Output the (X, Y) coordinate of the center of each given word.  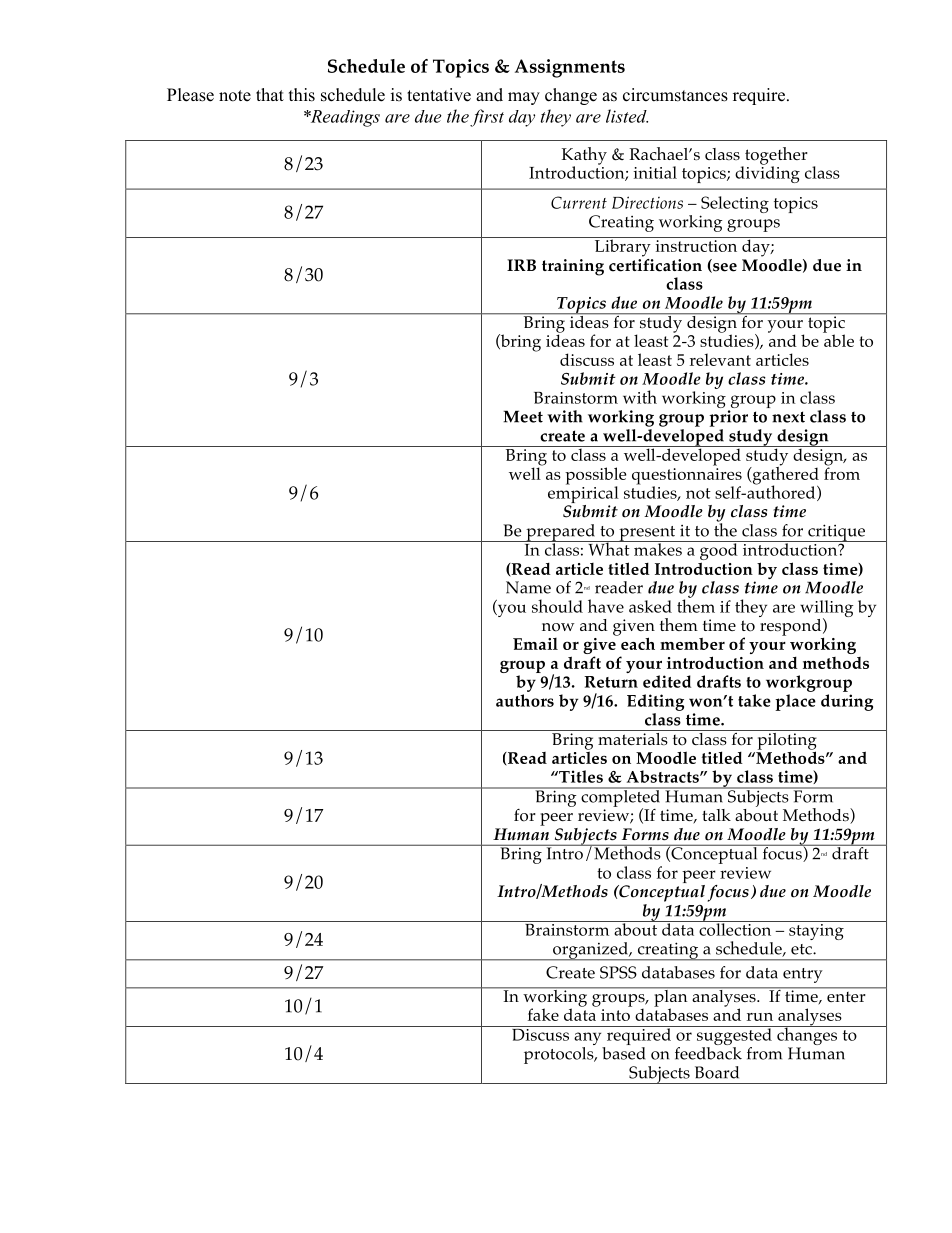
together (775, 157)
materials (633, 737)
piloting (787, 741)
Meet (523, 416)
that (270, 94)
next (788, 417)
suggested (734, 1037)
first (487, 118)
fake (543, 1014)
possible (595, 477)
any (589, 1040)
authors (525, 700)
